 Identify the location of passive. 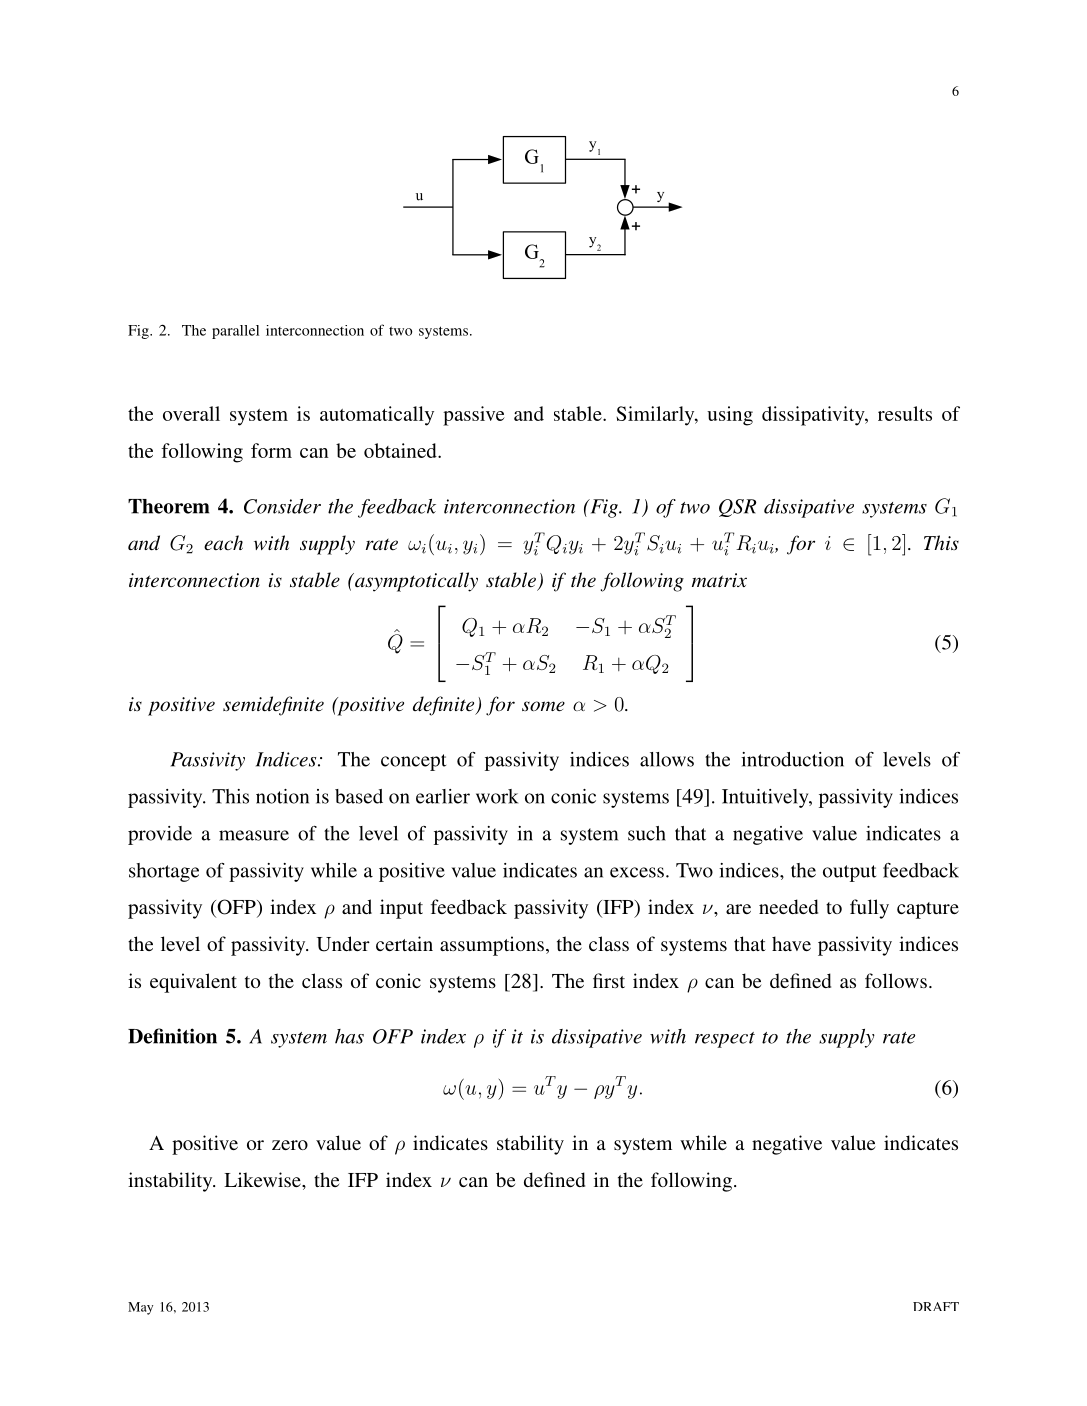
(474, 416).
